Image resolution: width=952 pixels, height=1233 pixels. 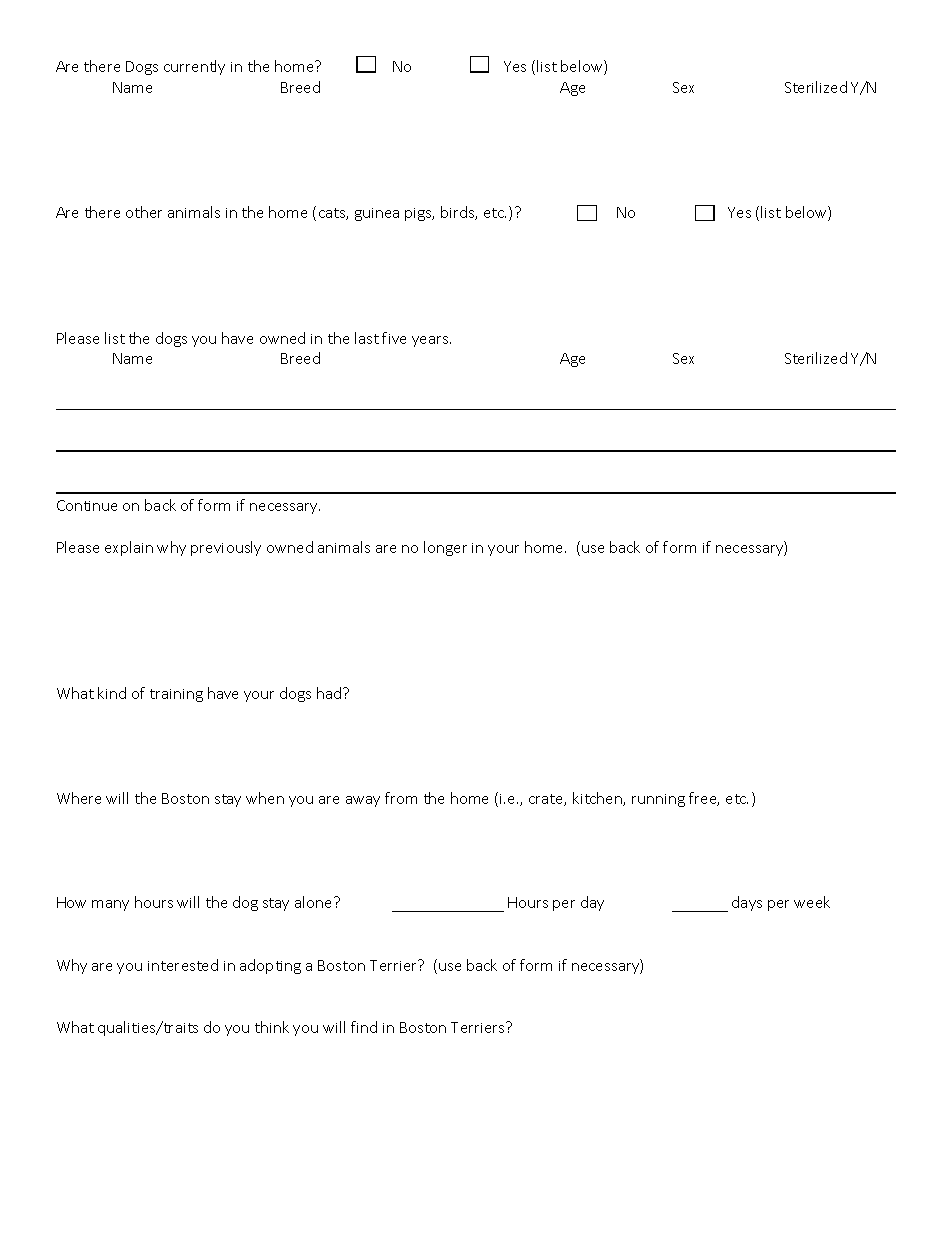 What do you see at coordinates (183, 965) in the document?
I see `interested` at bounding box center [183, 965].
